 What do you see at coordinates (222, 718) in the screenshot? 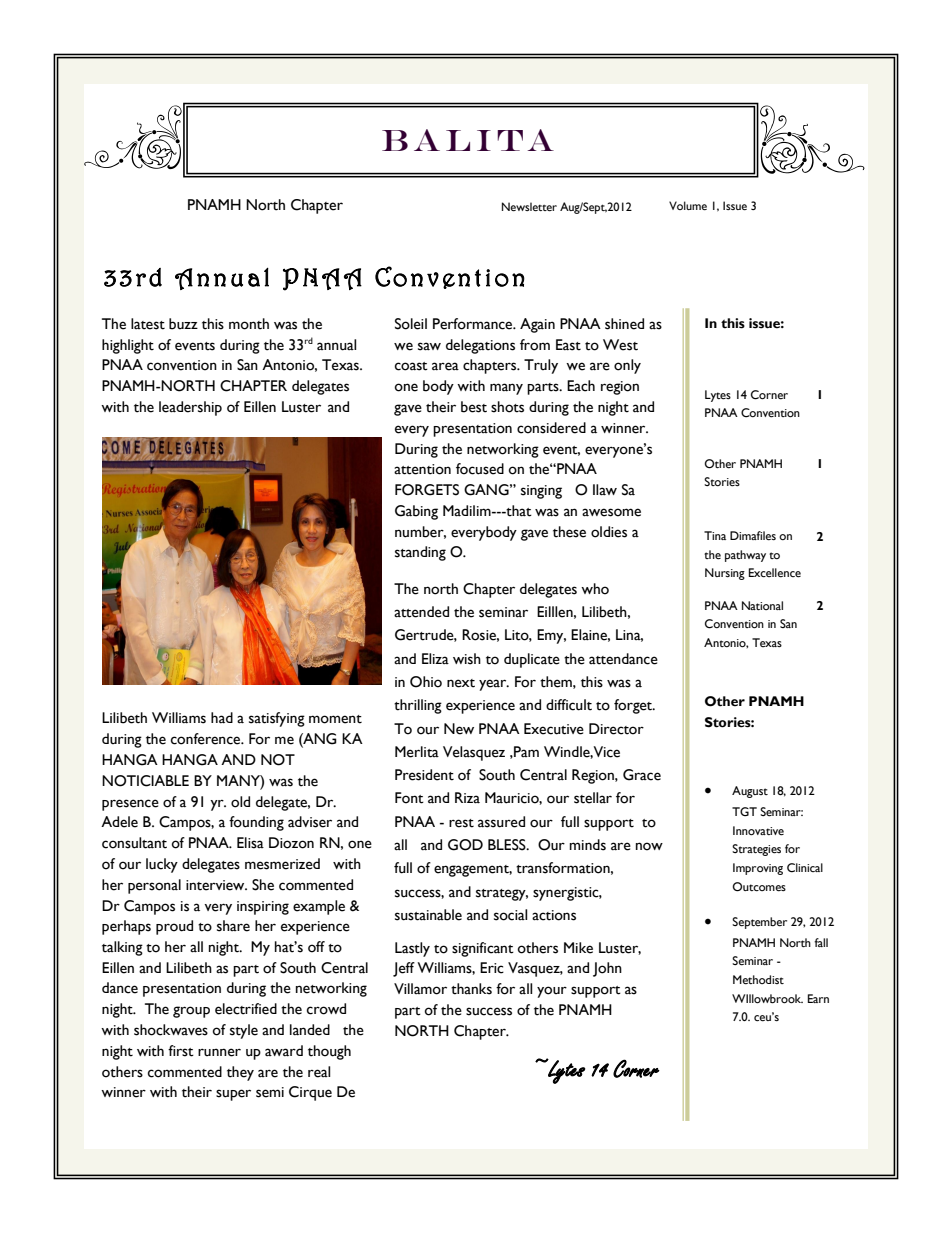
I see `had` at bounding box center [222, 718].
